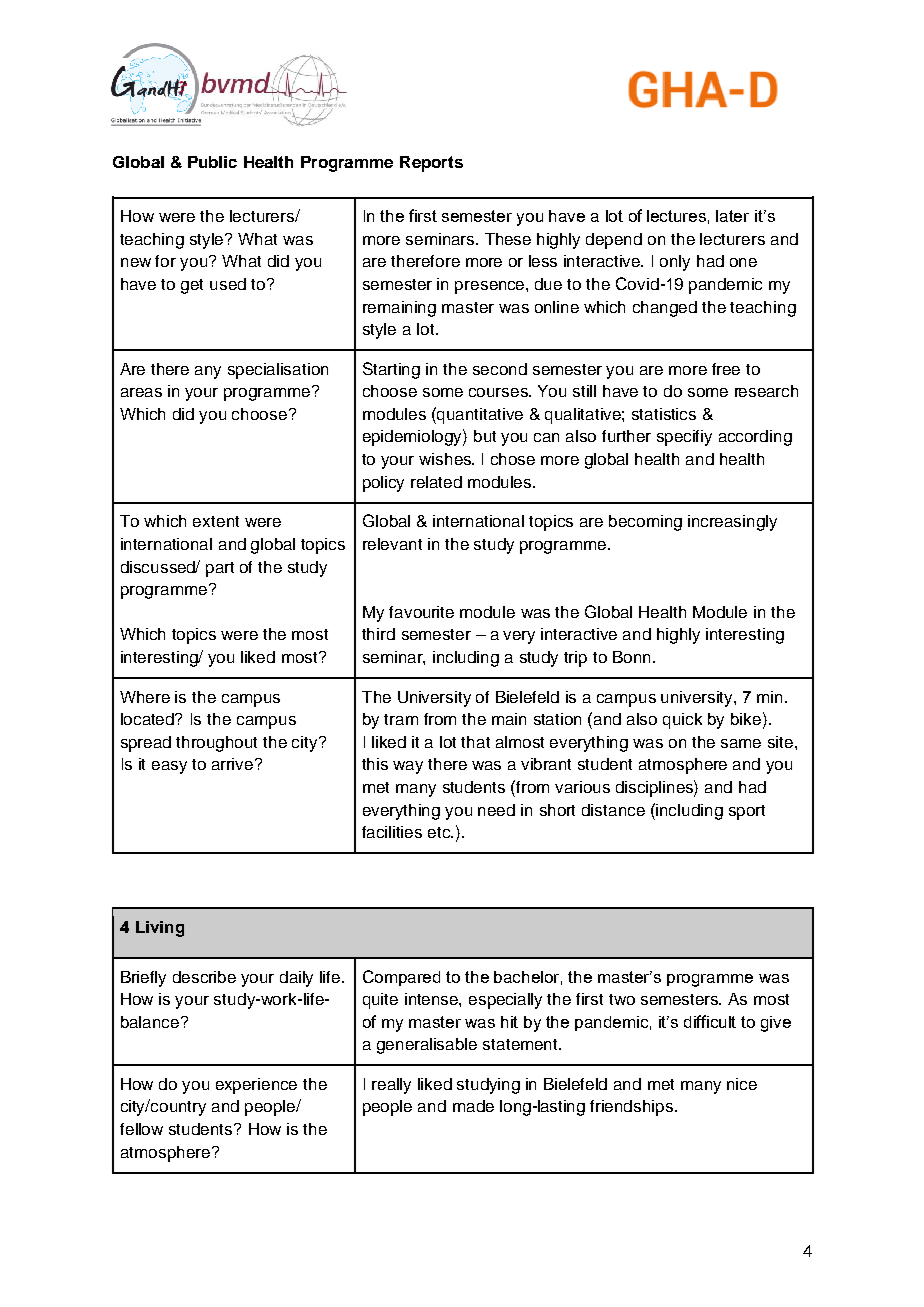 The height and width of the screenshot is (1307, 924). Describe the element at coordinates (421, 612) in the screenshot. I see `favourite` at that location.
